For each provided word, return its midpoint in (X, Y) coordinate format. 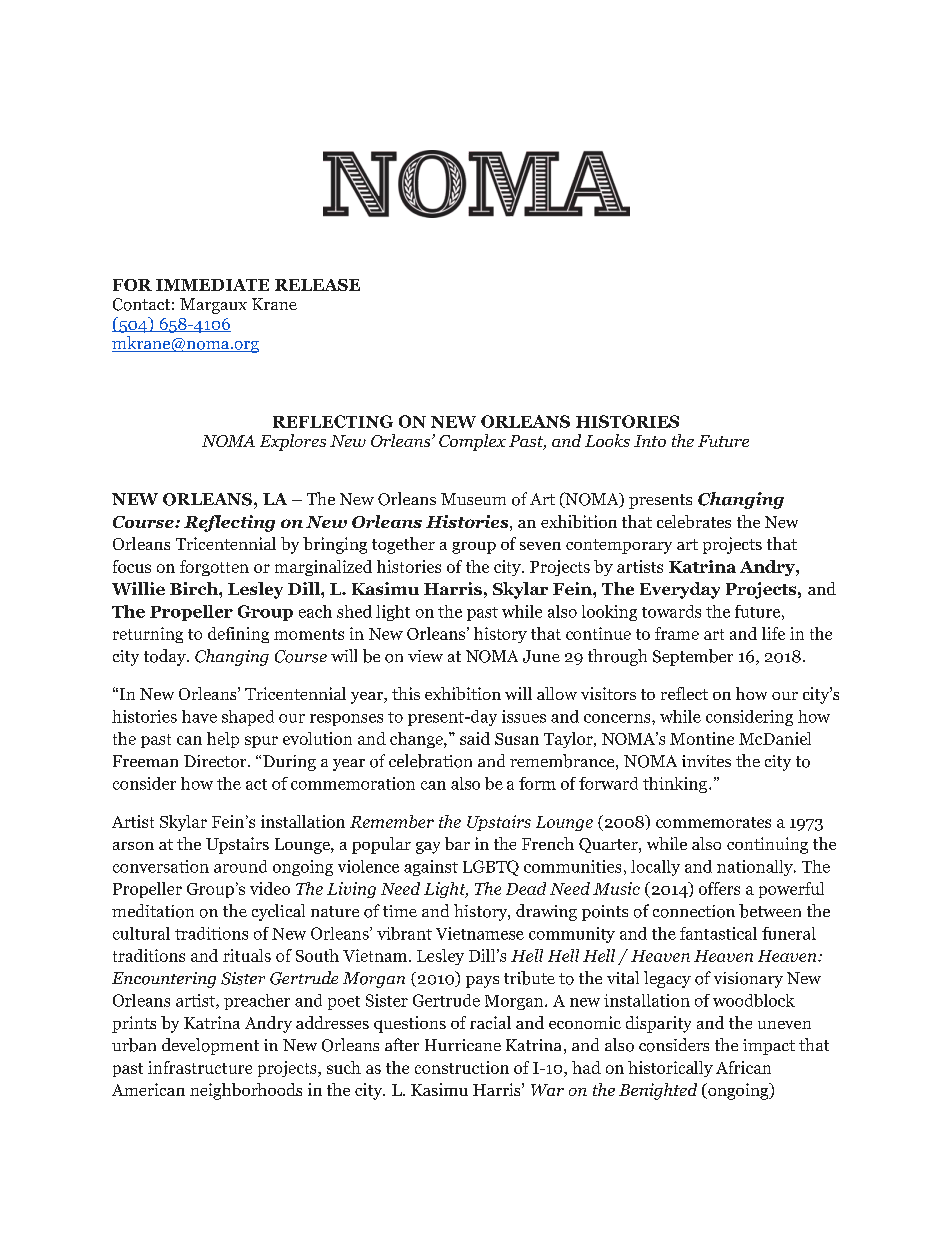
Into (650, 441)
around (240, 866)
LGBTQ (491, 868)
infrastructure (200, 1067)
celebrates (694, 521)
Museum (473, 499)
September (693, 657)
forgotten (214, 568)
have (199, 716)
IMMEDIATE (212, 285)
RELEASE (317, 285)
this (406, 693)
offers (719, 888)
